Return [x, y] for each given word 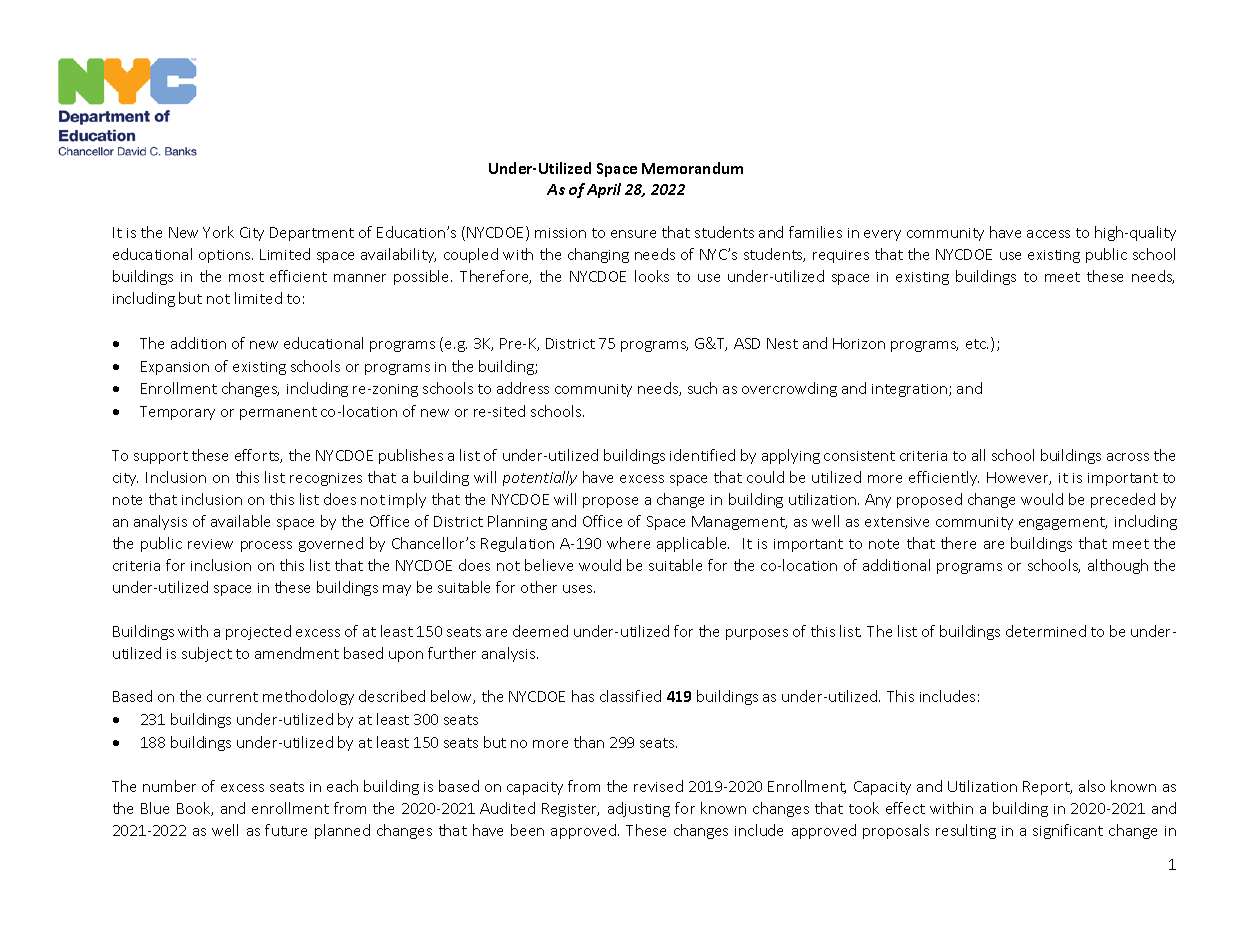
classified [630, 696]
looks [652, 276]
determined [1046, 631]
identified [702, 455]
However [1019, 478]
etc [977, 344]
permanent [278, 413]
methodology [308, 697]
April [604, 190]
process [266, 546]
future [286, 830]
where [628, 543]
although [1118, 566]
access [1048, 234]
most [246, 277]
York [218, 232]
